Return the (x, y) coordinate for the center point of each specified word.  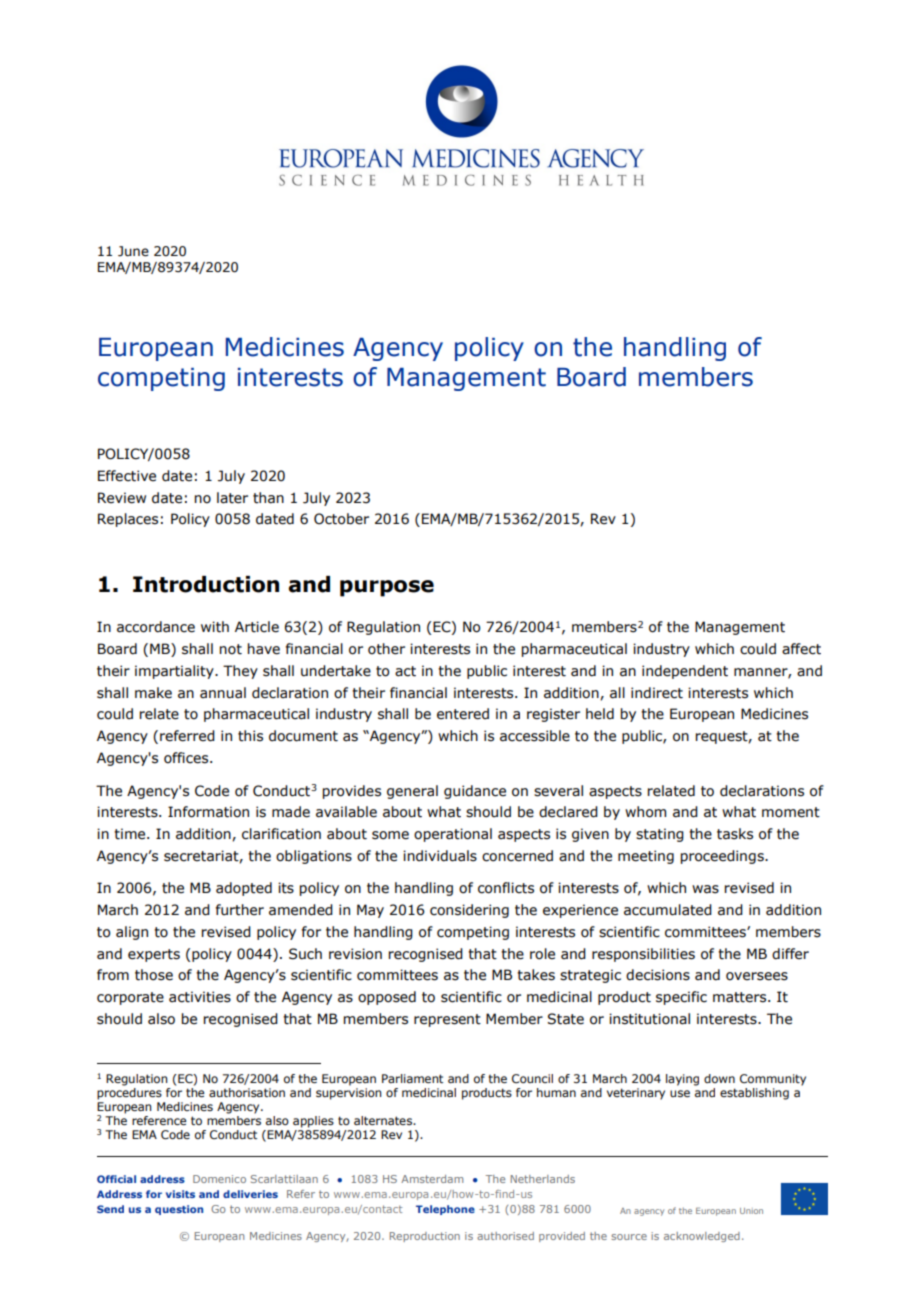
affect (801, 649)
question (179, 1210)
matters (741, 997)
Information (208, 812)
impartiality (175, 672)
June (133, 251)
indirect (657, 693)
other (386, 649)
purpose (387, 588)
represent (447, 1020)
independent (685, 672)
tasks (735, 834)
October (341, 519)
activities (200, 997)
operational (453, 835)
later (232, 498)
